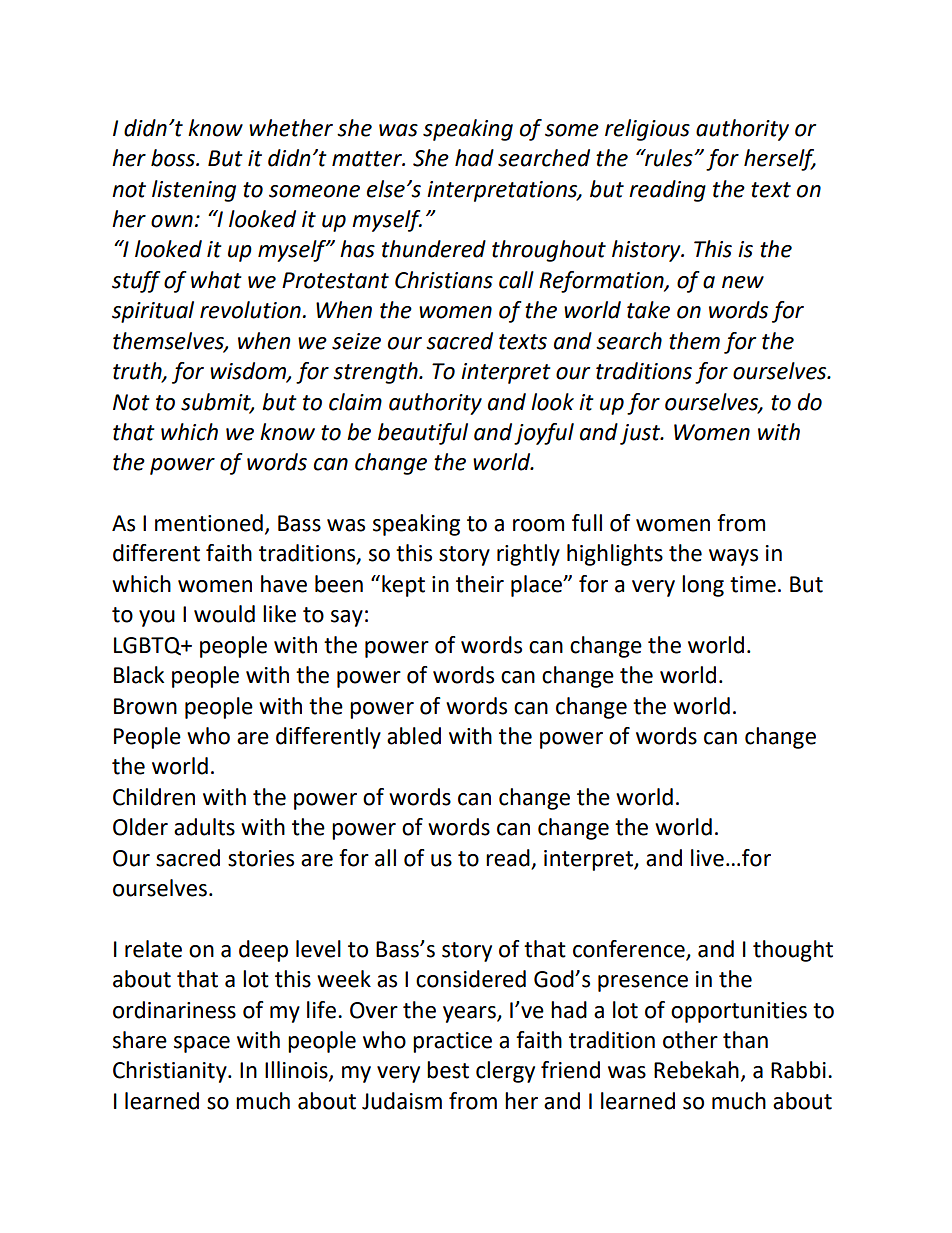 The width and height of the screenshot is (952, 1233). What do you see at coordinates (703, 586) in the screenshot?
I see `long` at bounding box center [703, 586].
